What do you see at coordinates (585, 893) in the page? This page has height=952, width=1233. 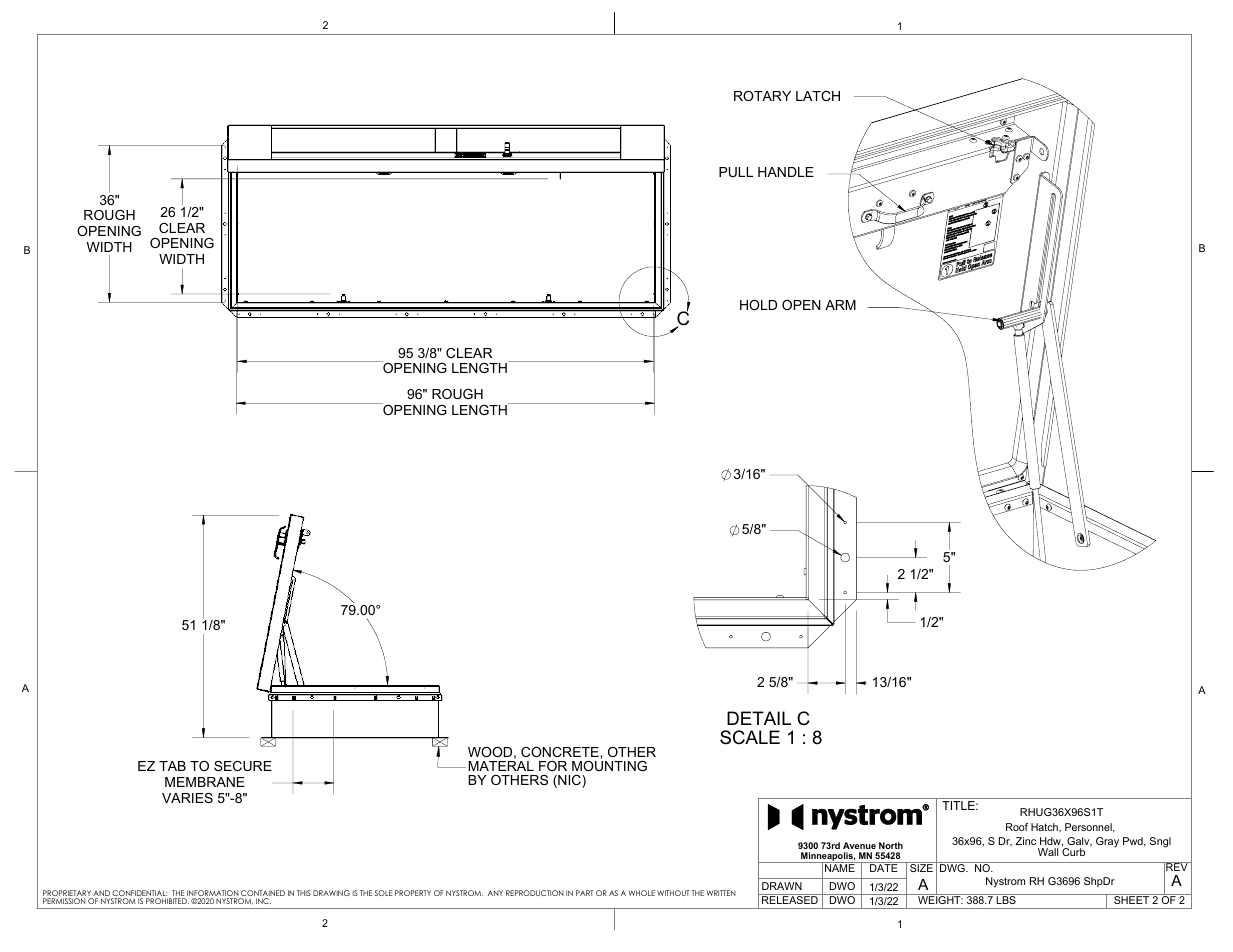 I see `PART` at bounding box center [585, 893].
